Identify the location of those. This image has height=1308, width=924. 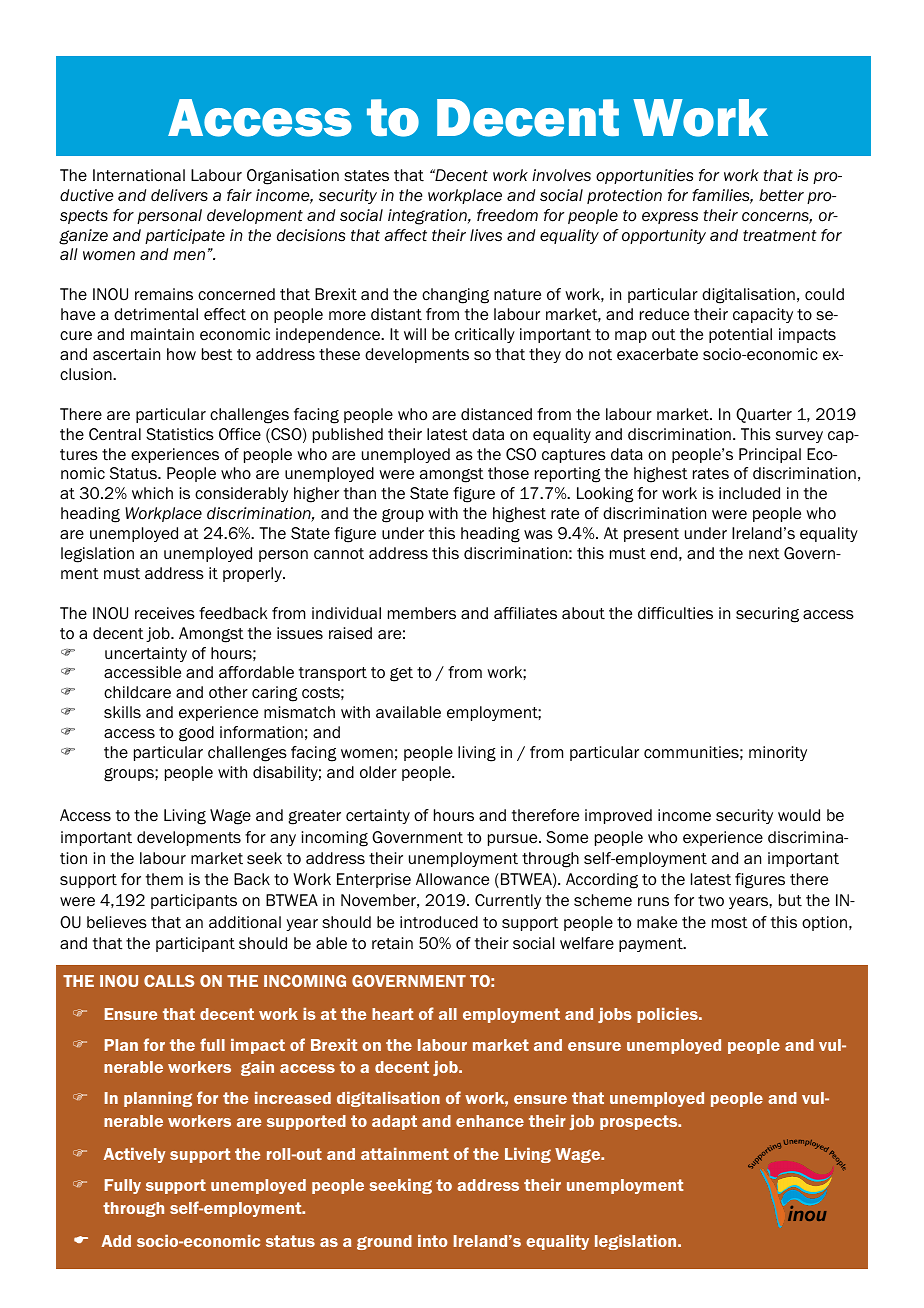
(508, 473).
